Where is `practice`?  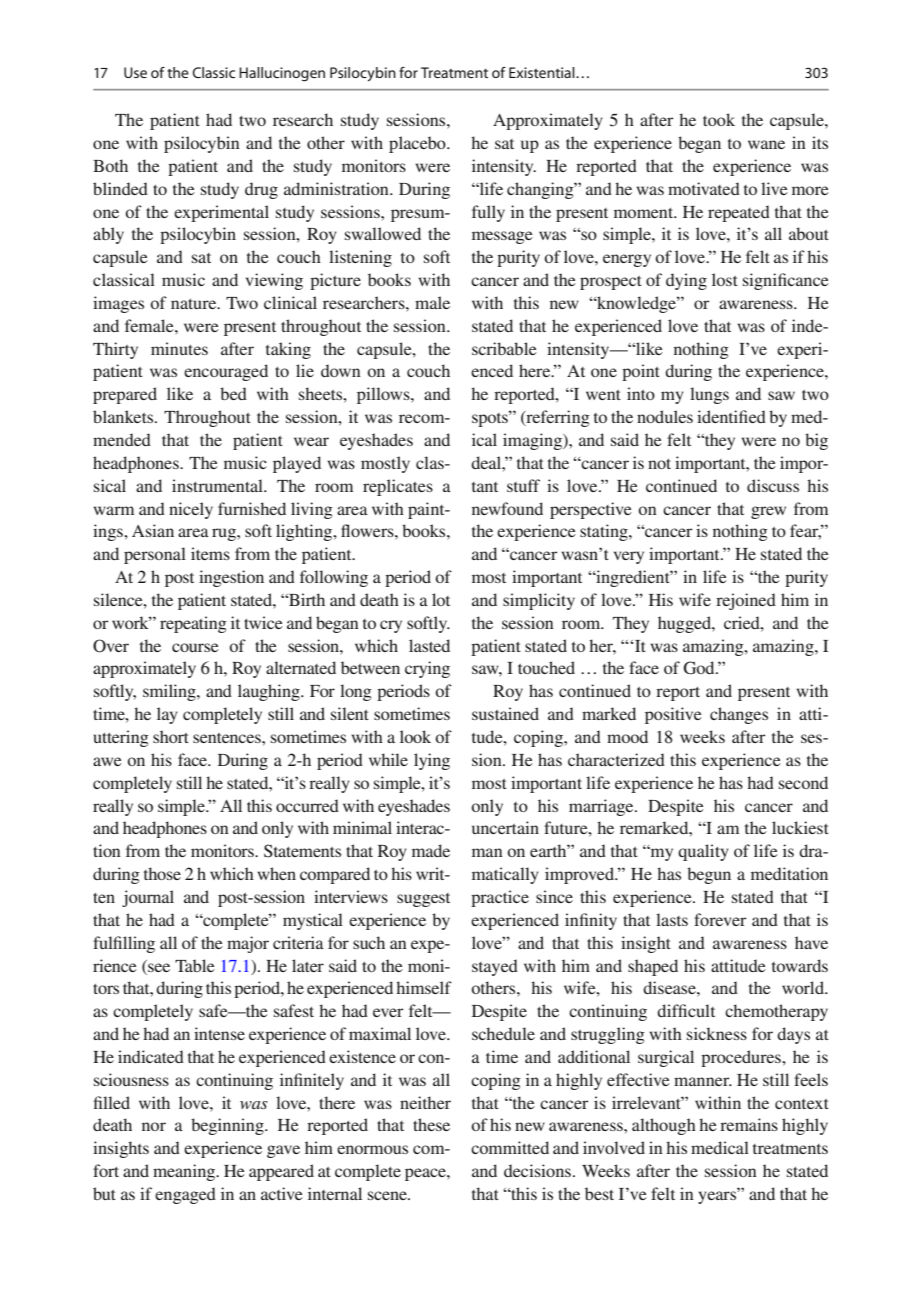
practice is located at coordinates (500, 898).
